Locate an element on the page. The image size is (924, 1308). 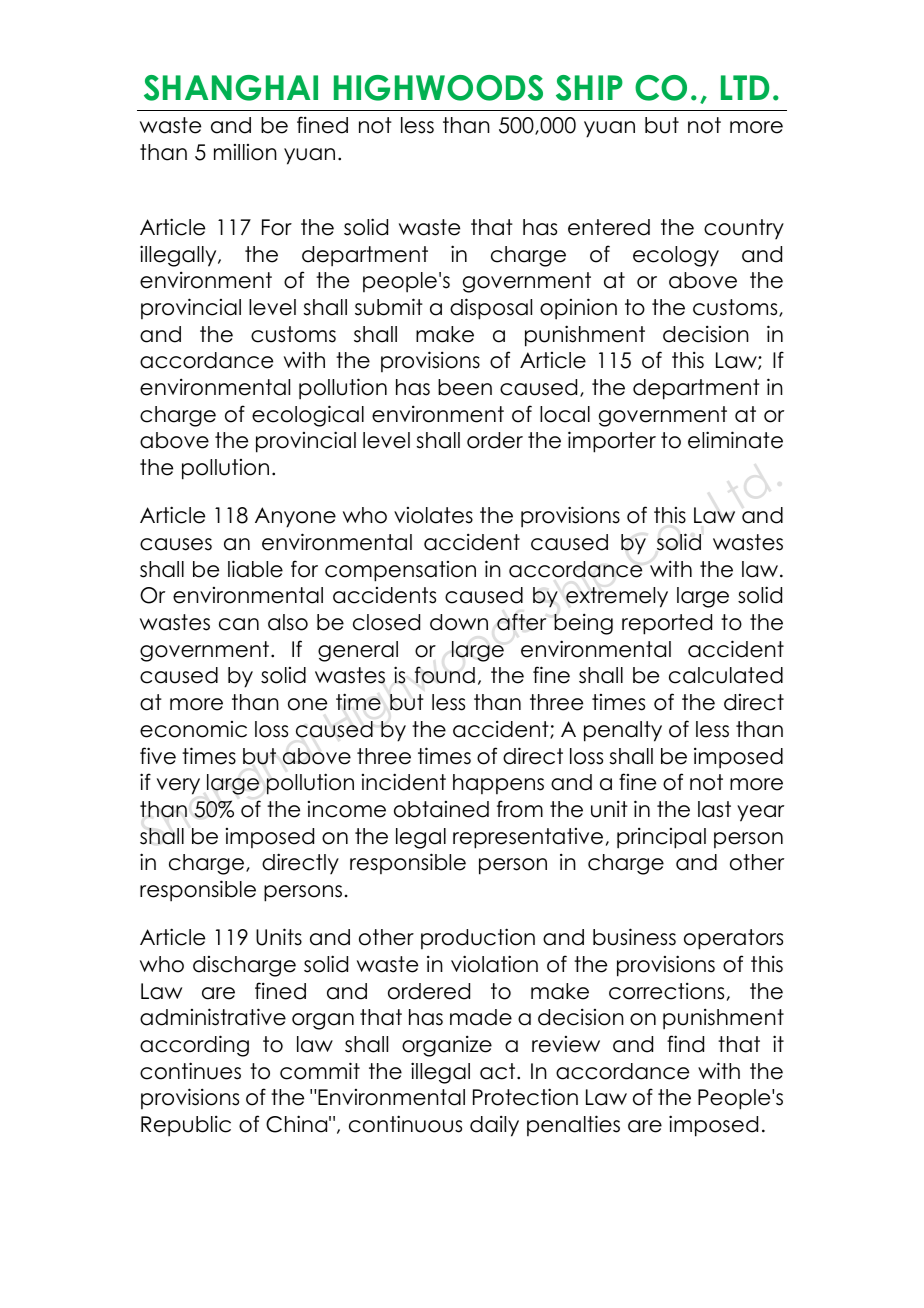
country is located at coordinates (744, 229).
